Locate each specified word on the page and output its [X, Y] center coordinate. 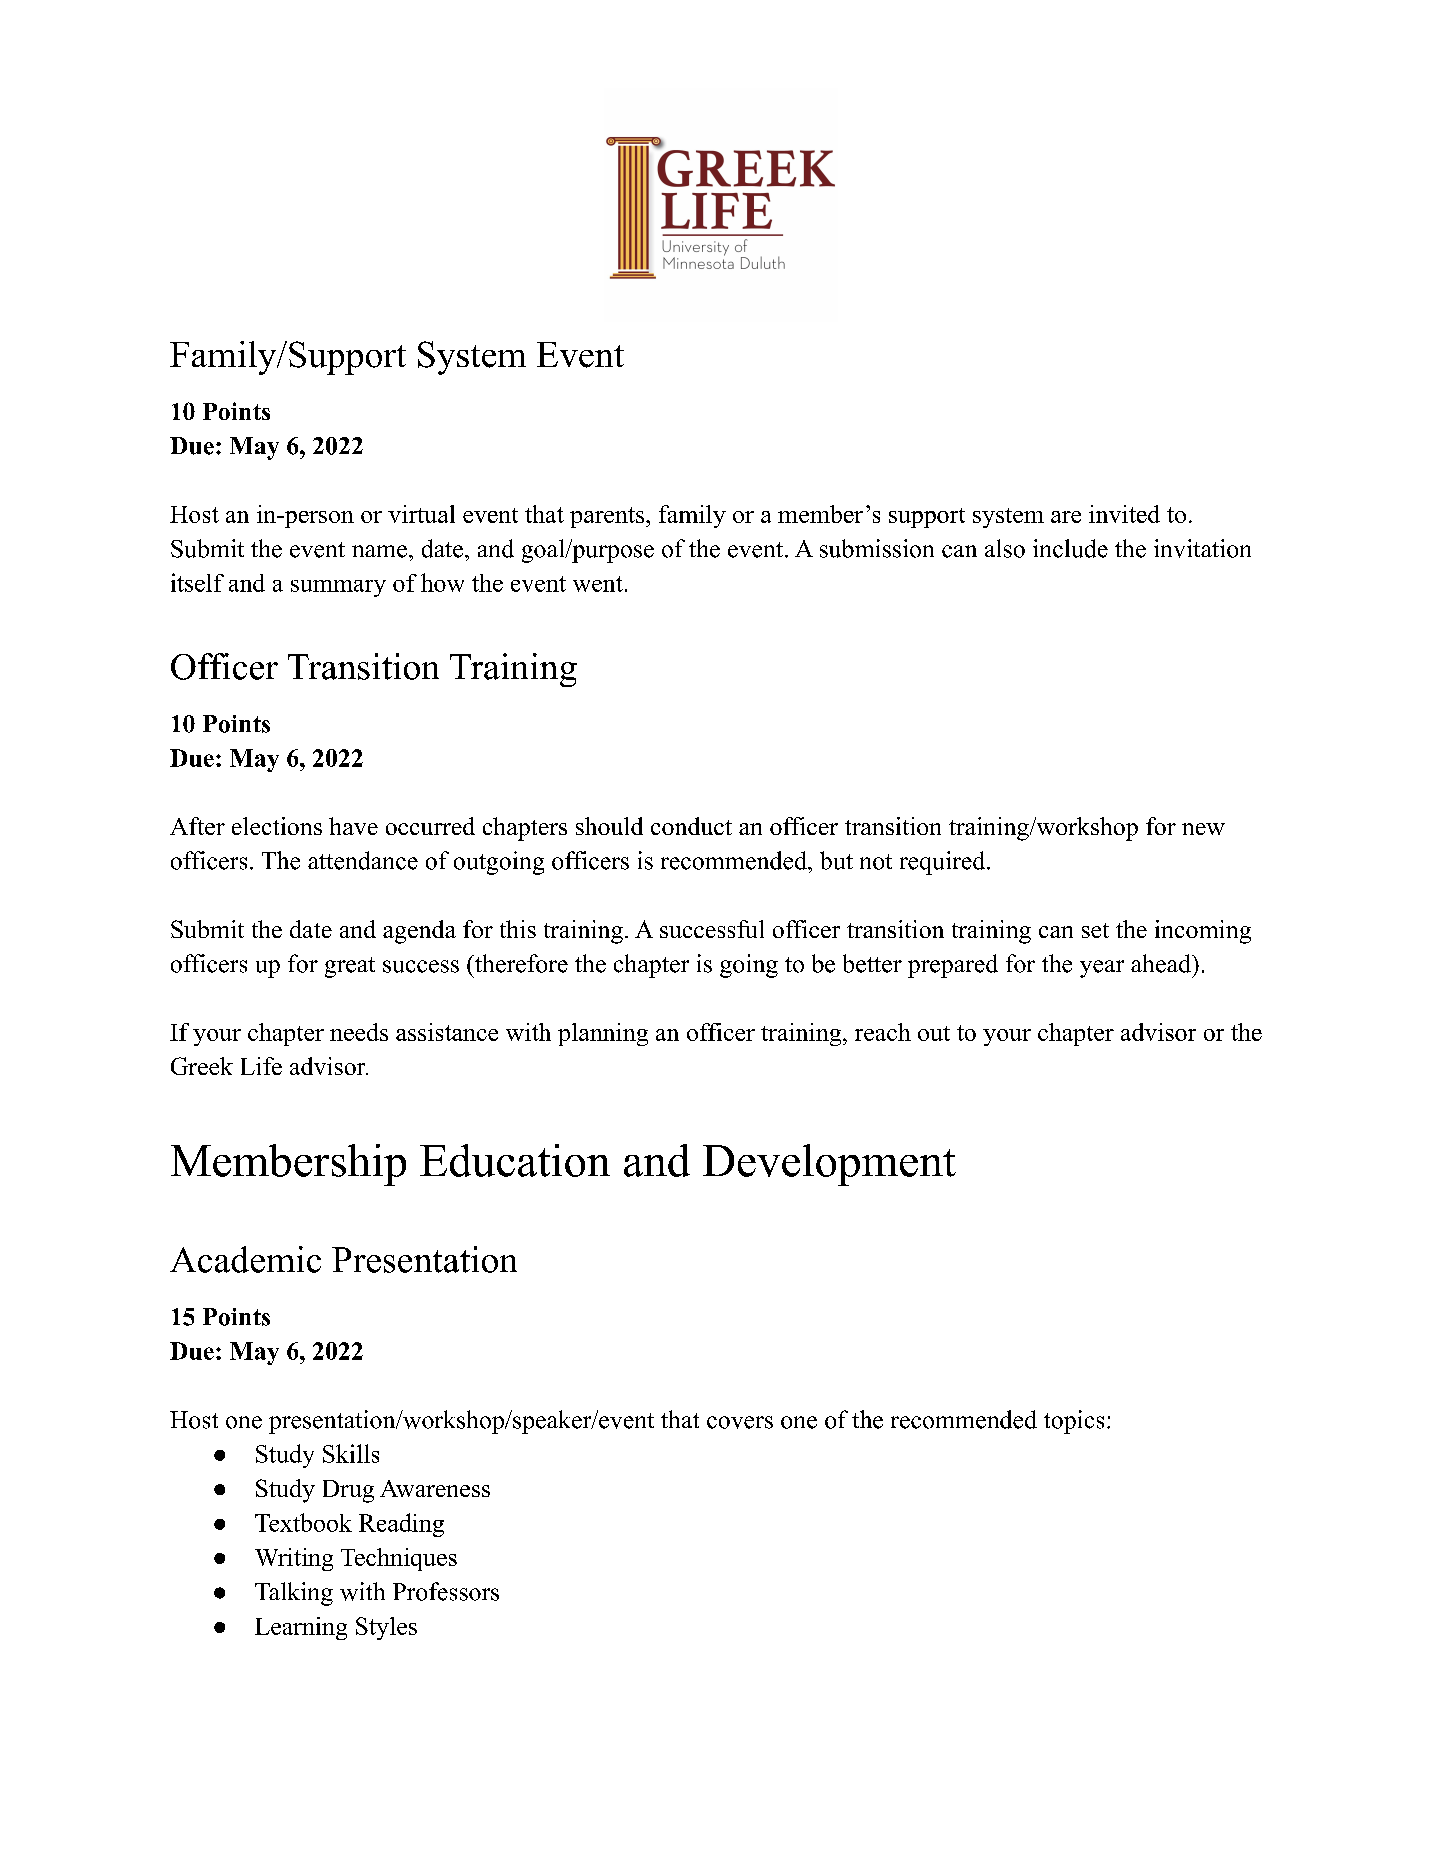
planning [603, 1034]
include [1070, 548]
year [1102, 969]
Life [261, 1066]
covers [740, 1422]
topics [1074, 1422]
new [1203, 829]
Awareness [435, 1488]
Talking [294, 1594]
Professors [446, 1591]
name [379, 551]
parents [608, 517]
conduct [691, 826]
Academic [245, 1259]
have [353, 826]
